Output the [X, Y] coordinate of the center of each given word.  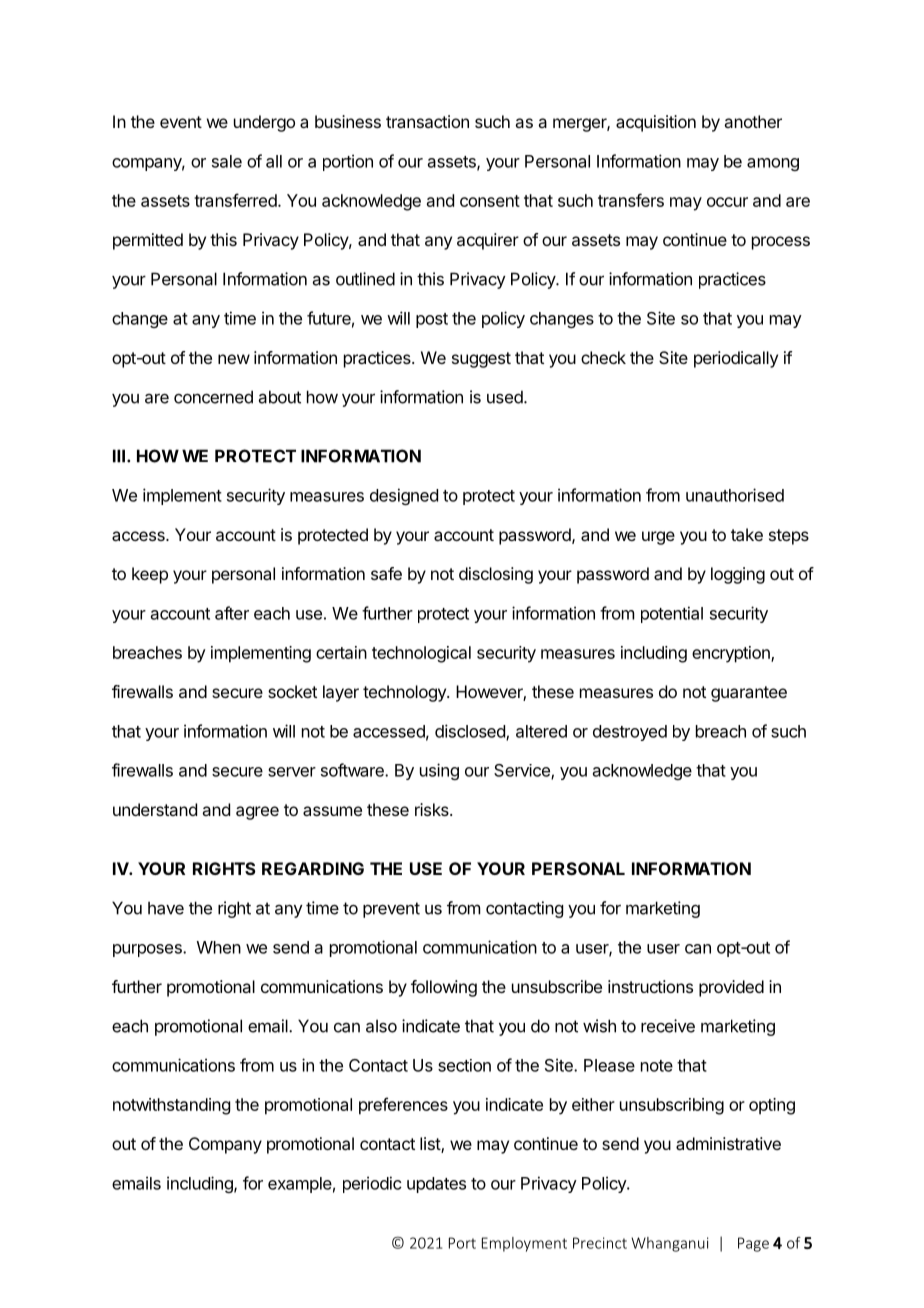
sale [227, 161]
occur [727, 202]
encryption [732, 654]
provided [731, 988]
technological [421, 654]
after [232, 613]
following [444, 988]
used [505, 397]
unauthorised [735, 495]
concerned [213, 397]
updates [436, 1185]
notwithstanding [171, 1106]
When [219, 947]
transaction [427, 121]
